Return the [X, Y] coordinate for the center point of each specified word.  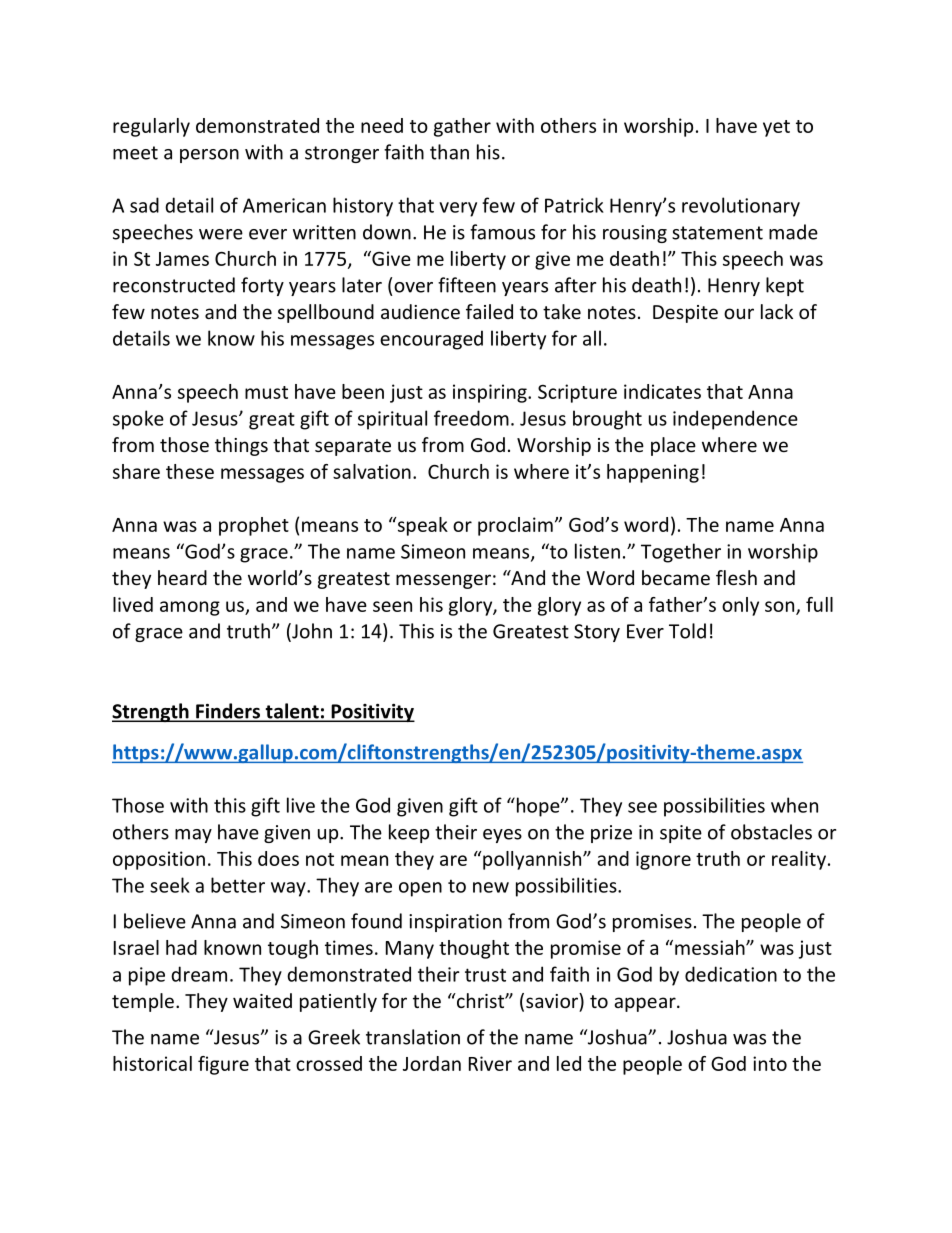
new [491, 887]
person [209, 156]
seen [392, 606]
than [449, 152]
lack [777, 311]
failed [489, 311]
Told [687, 631]
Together [681, 553]
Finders [228, 712]
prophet [254, 526]
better [238, 885]
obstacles [771, 832]
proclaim [515, 526]
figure [223, 1065]
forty [262, 286]
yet [776, 128]
